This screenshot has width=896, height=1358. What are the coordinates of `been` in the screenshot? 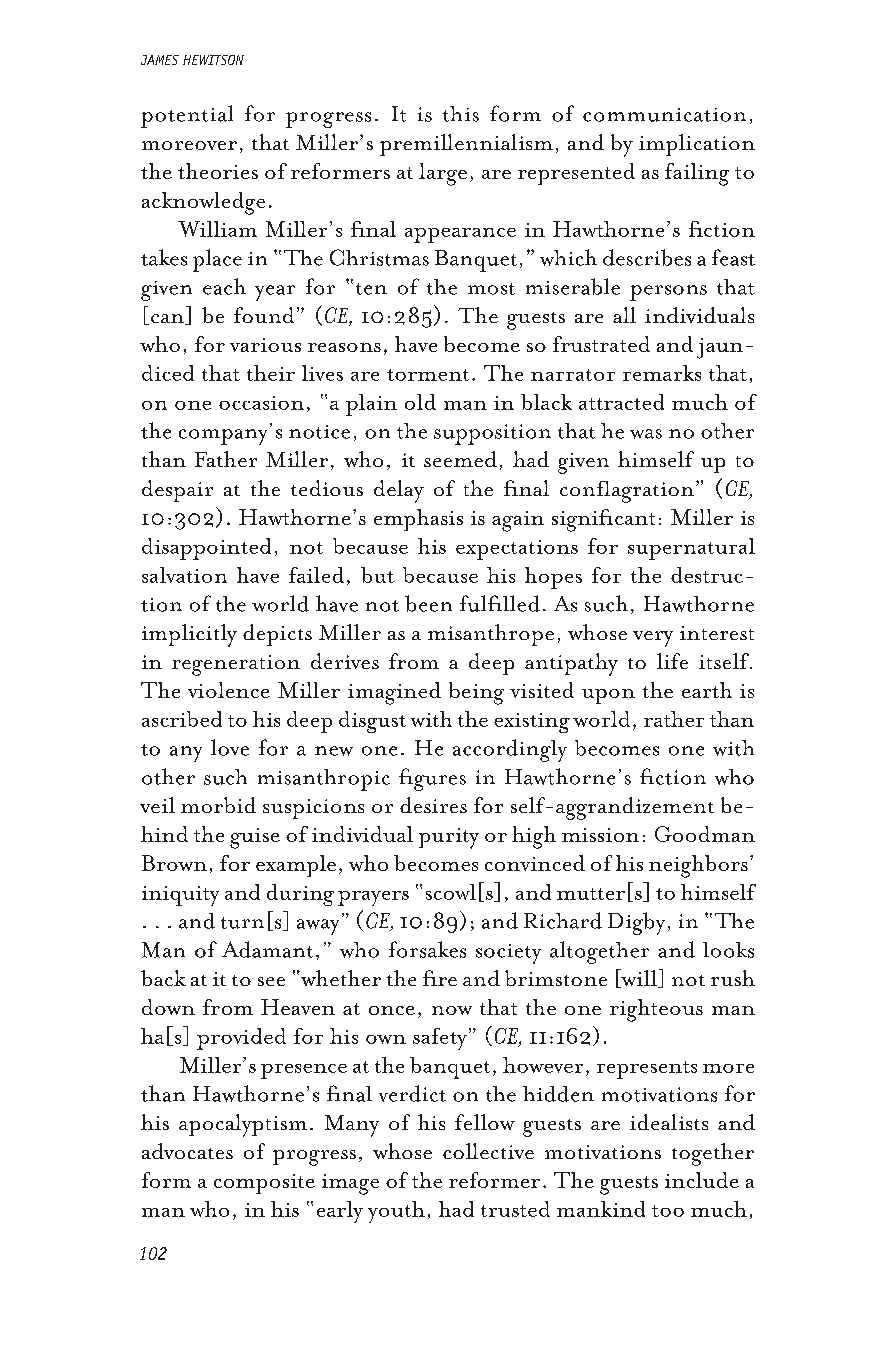 It's located at (428, 603).
